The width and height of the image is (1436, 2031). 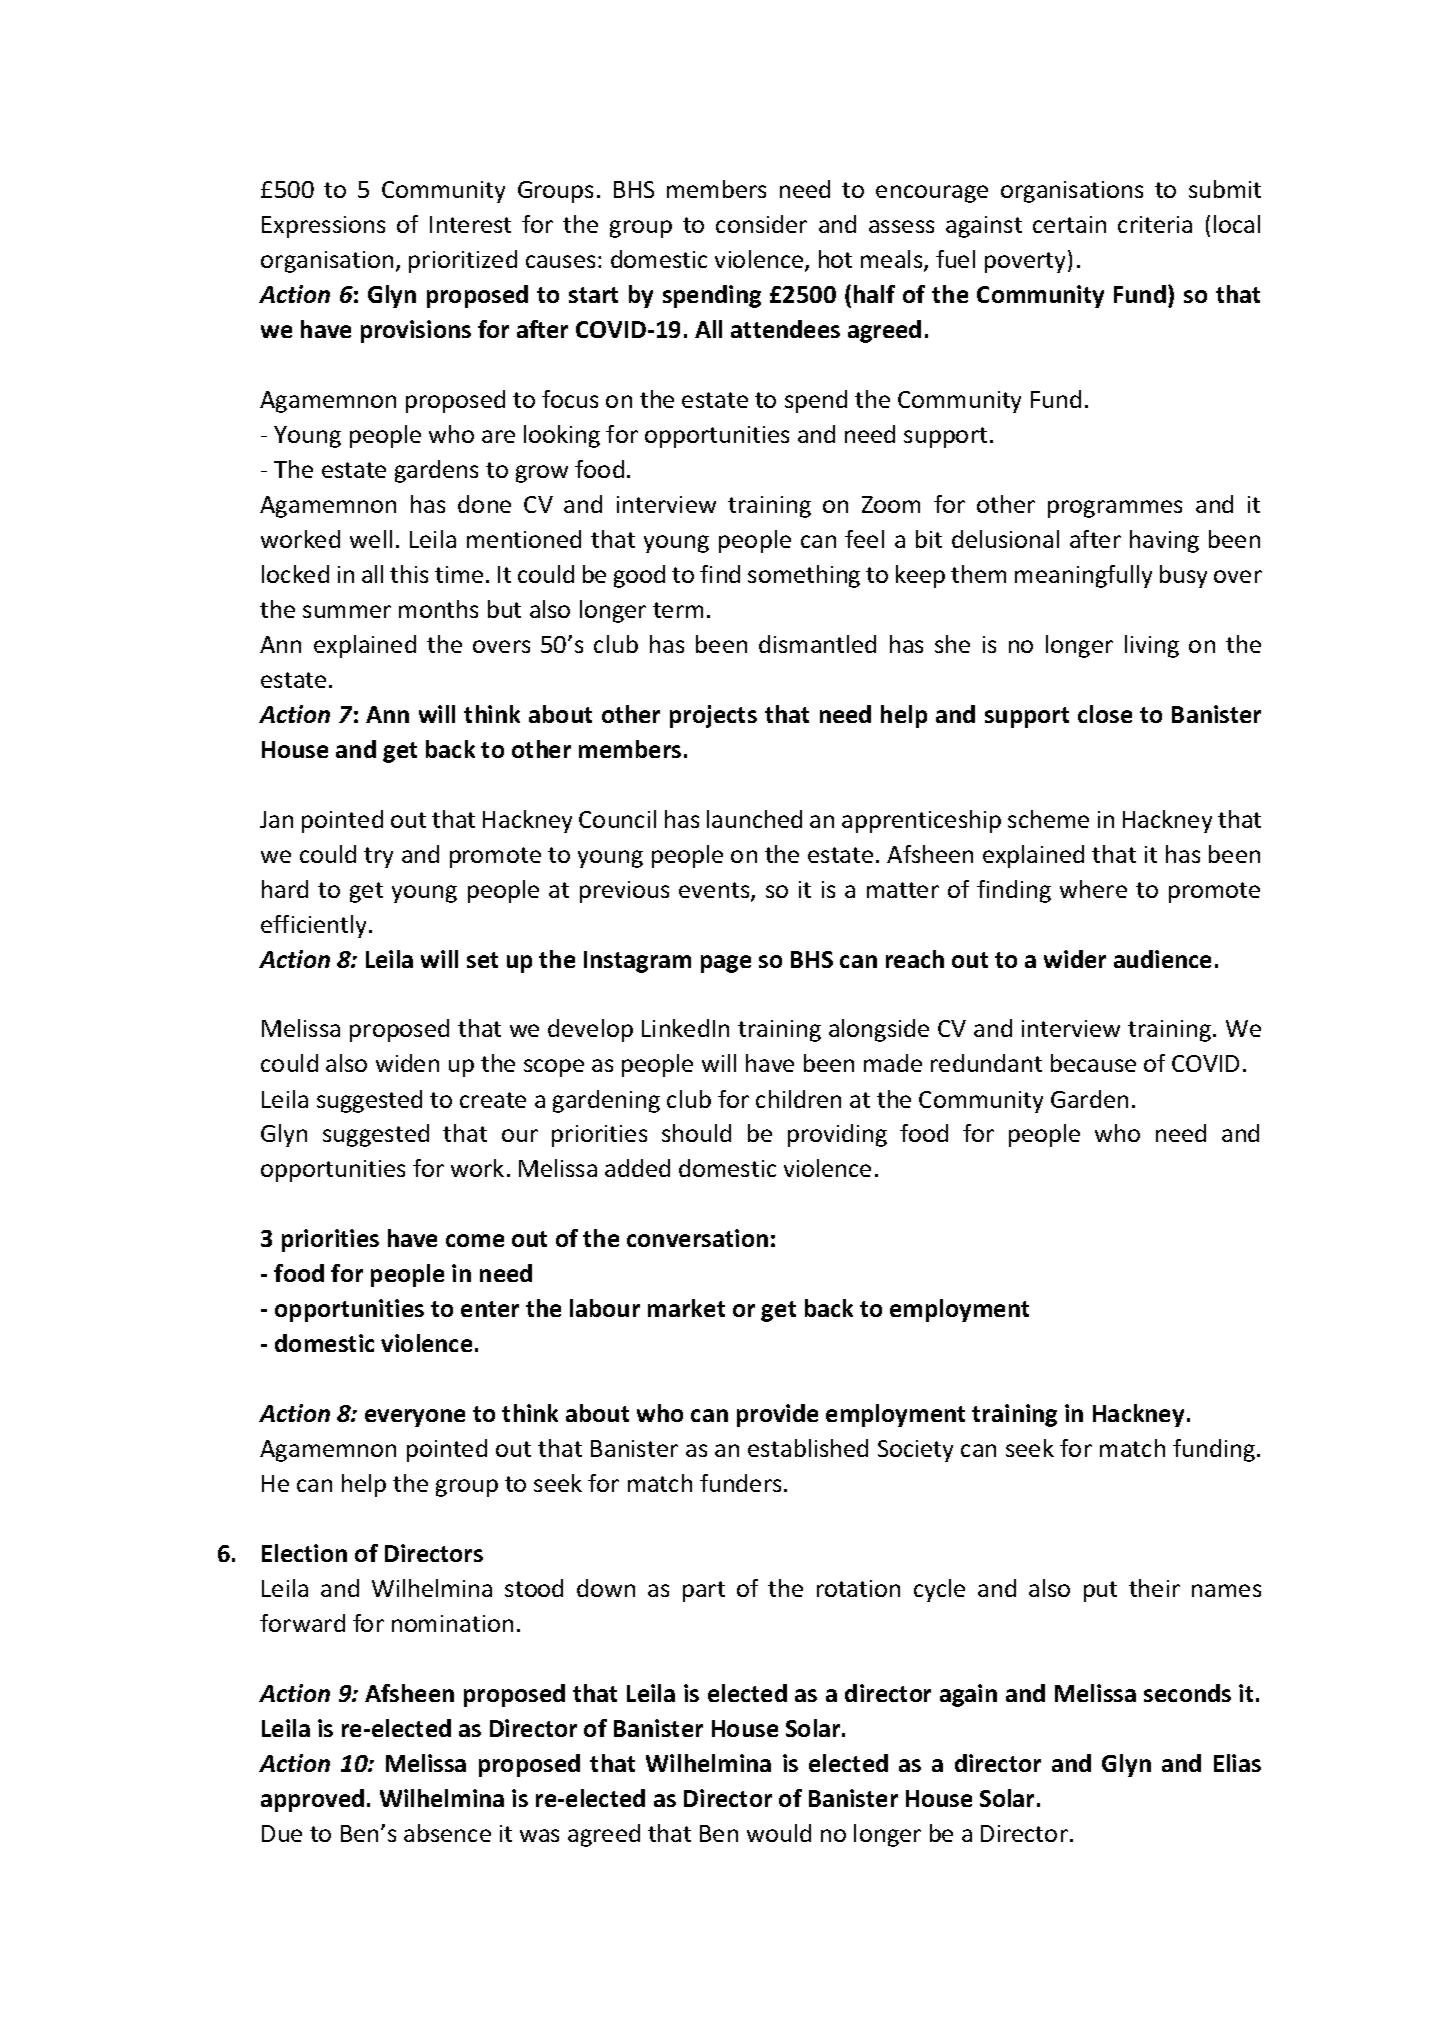 I want to click on because, so click(x=1093, y=1063).
